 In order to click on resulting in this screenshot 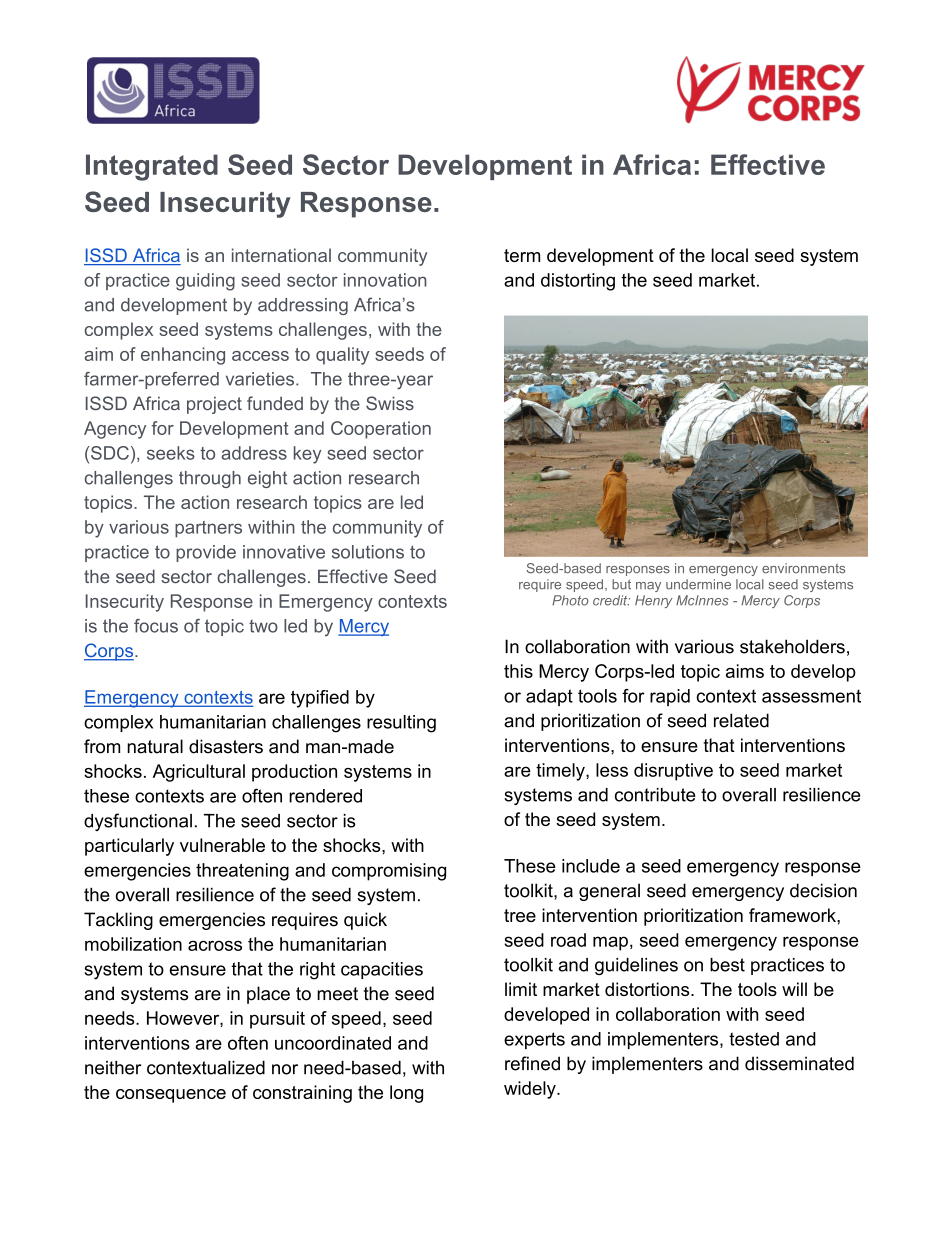, I will do `click(401, 724)`.
